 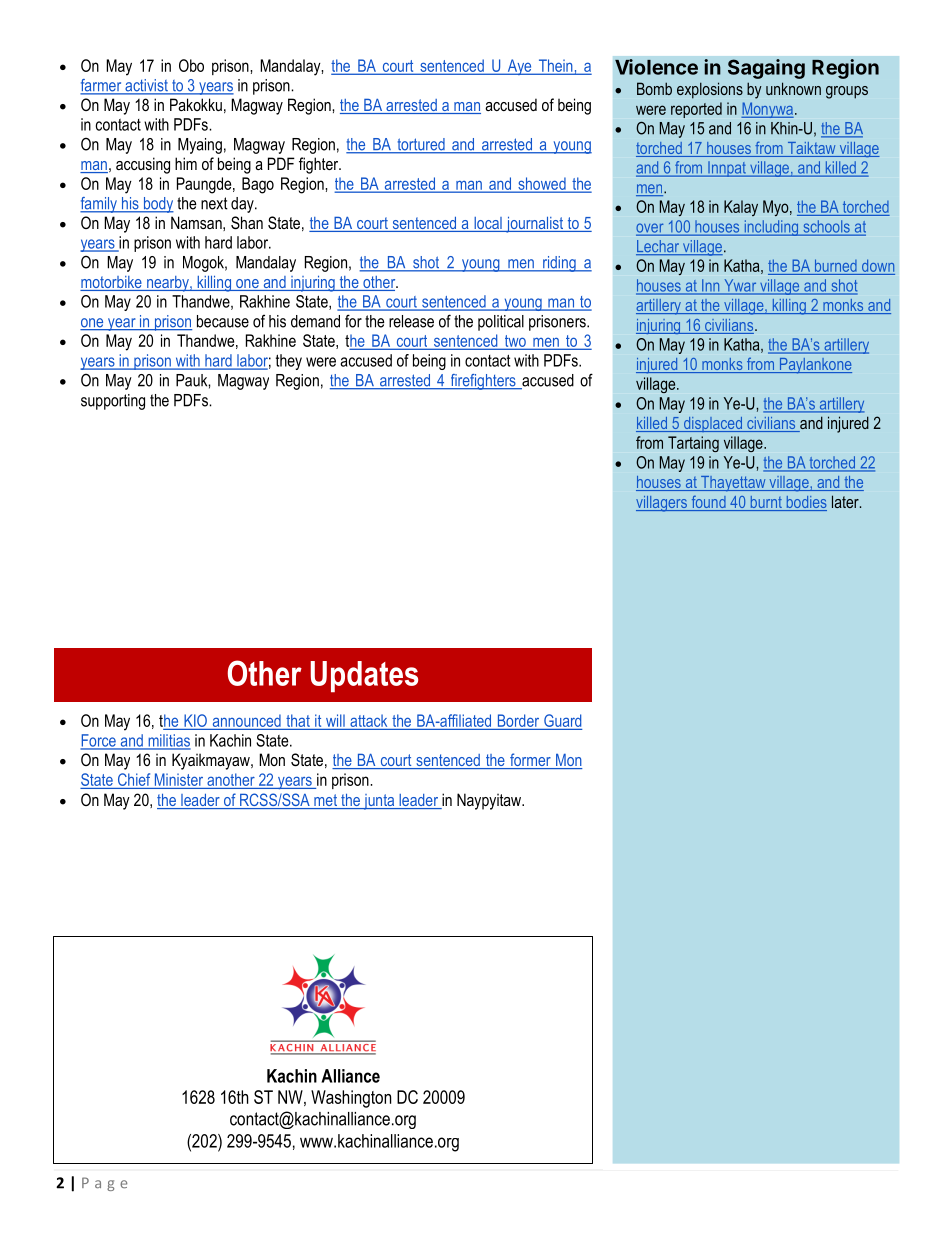 I want to click on KIO, so click(x=195, y=720).
